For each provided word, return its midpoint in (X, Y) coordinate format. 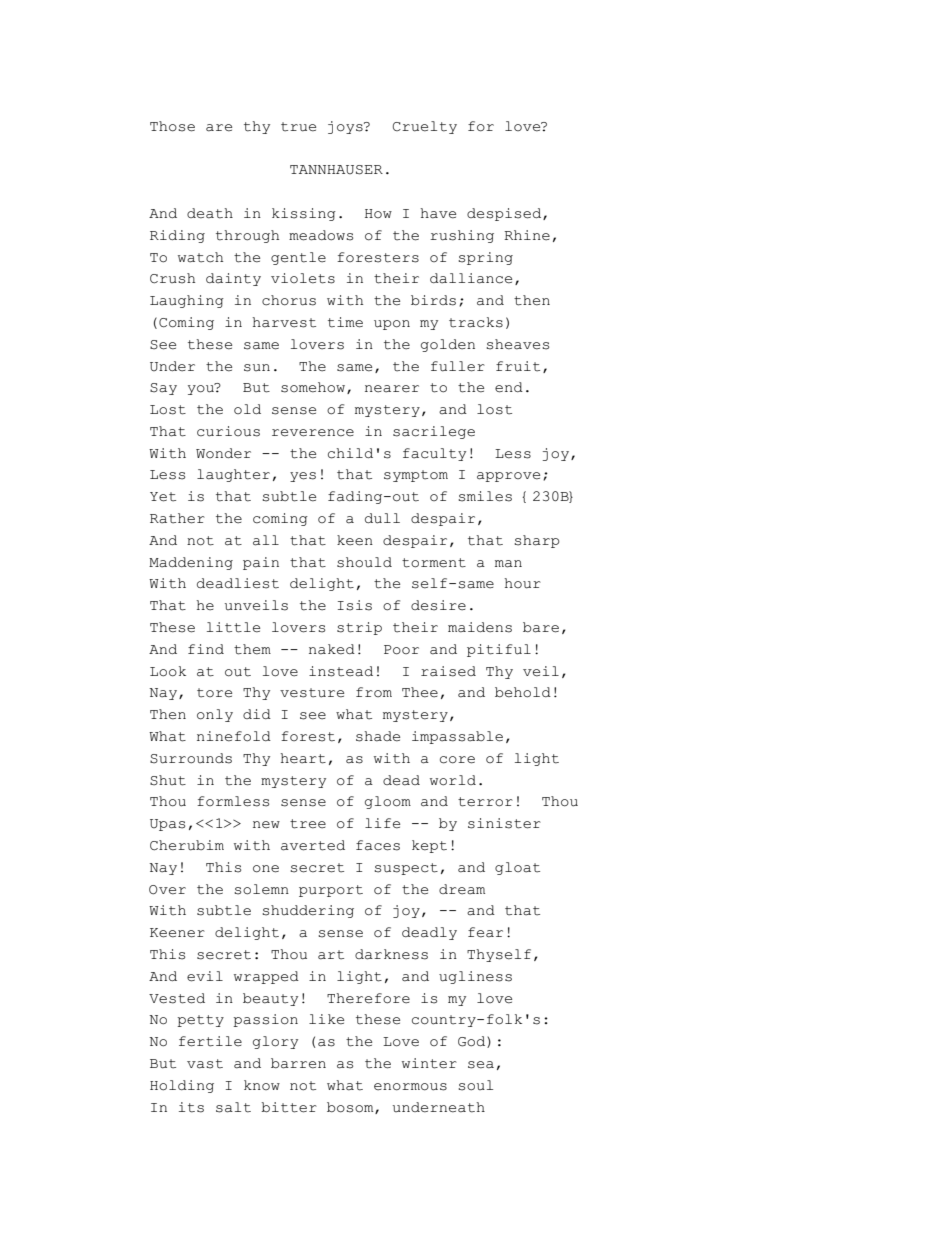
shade (378, 736)
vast (205, 1064)
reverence (313, 433)
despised (505, 214)
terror (485, 802)
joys (346, 127)
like (326, 1019)
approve (508, 477)
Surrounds (191, 758)
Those (172, 126)
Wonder (223, 453)
